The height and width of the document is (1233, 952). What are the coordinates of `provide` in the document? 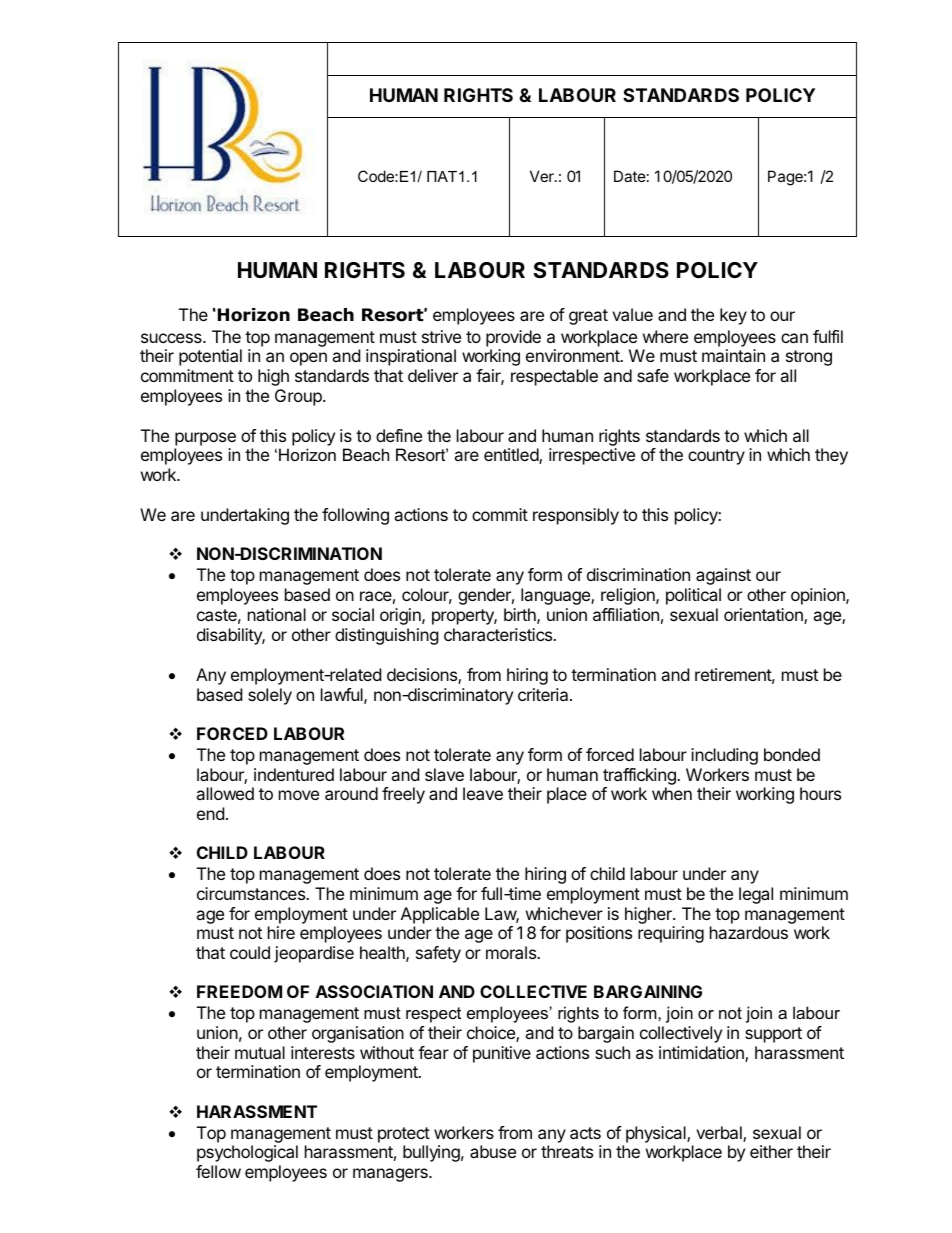 It's located at (513, 338).
